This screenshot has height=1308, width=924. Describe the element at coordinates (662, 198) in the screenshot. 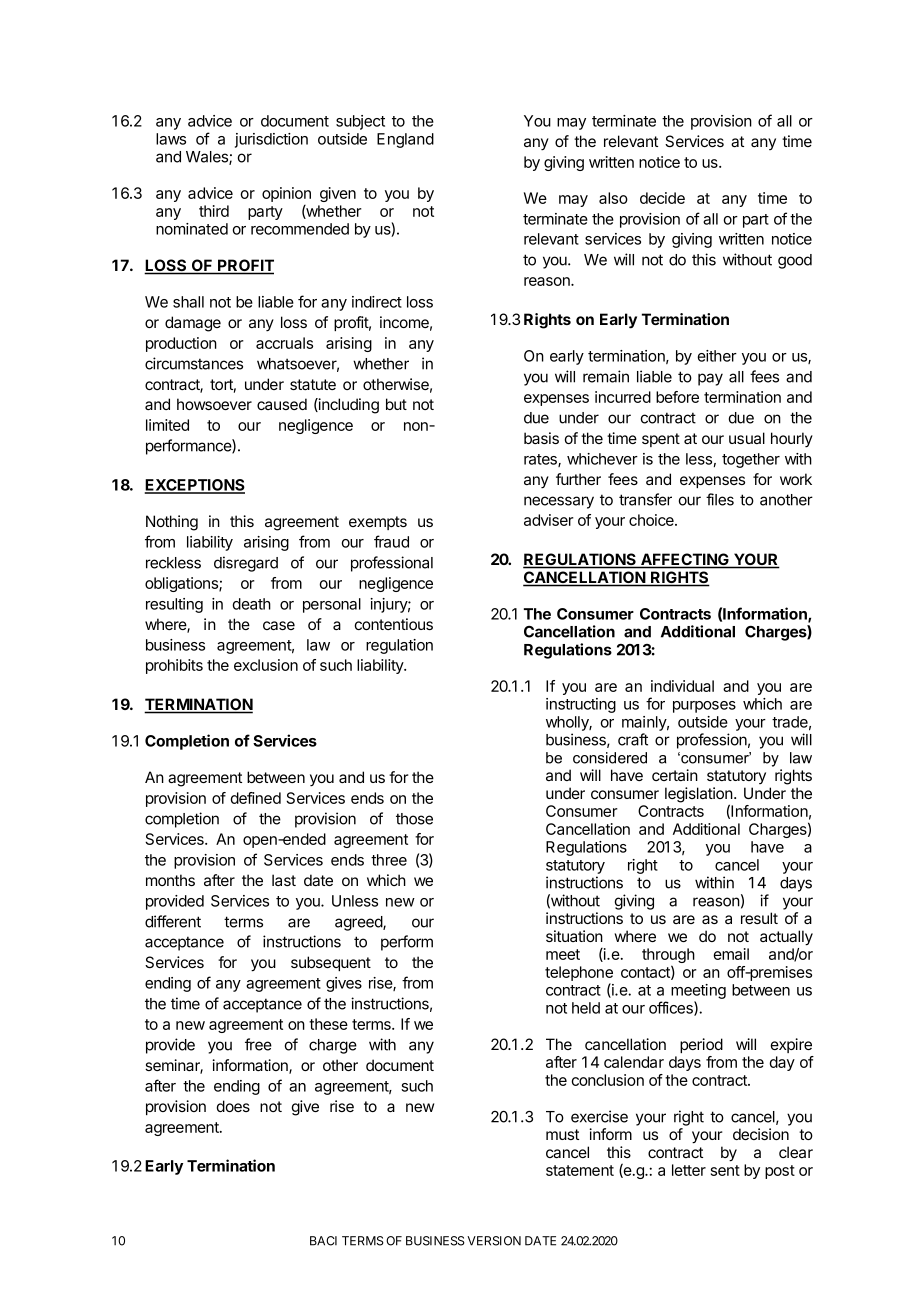

I see `decide` at that location.
